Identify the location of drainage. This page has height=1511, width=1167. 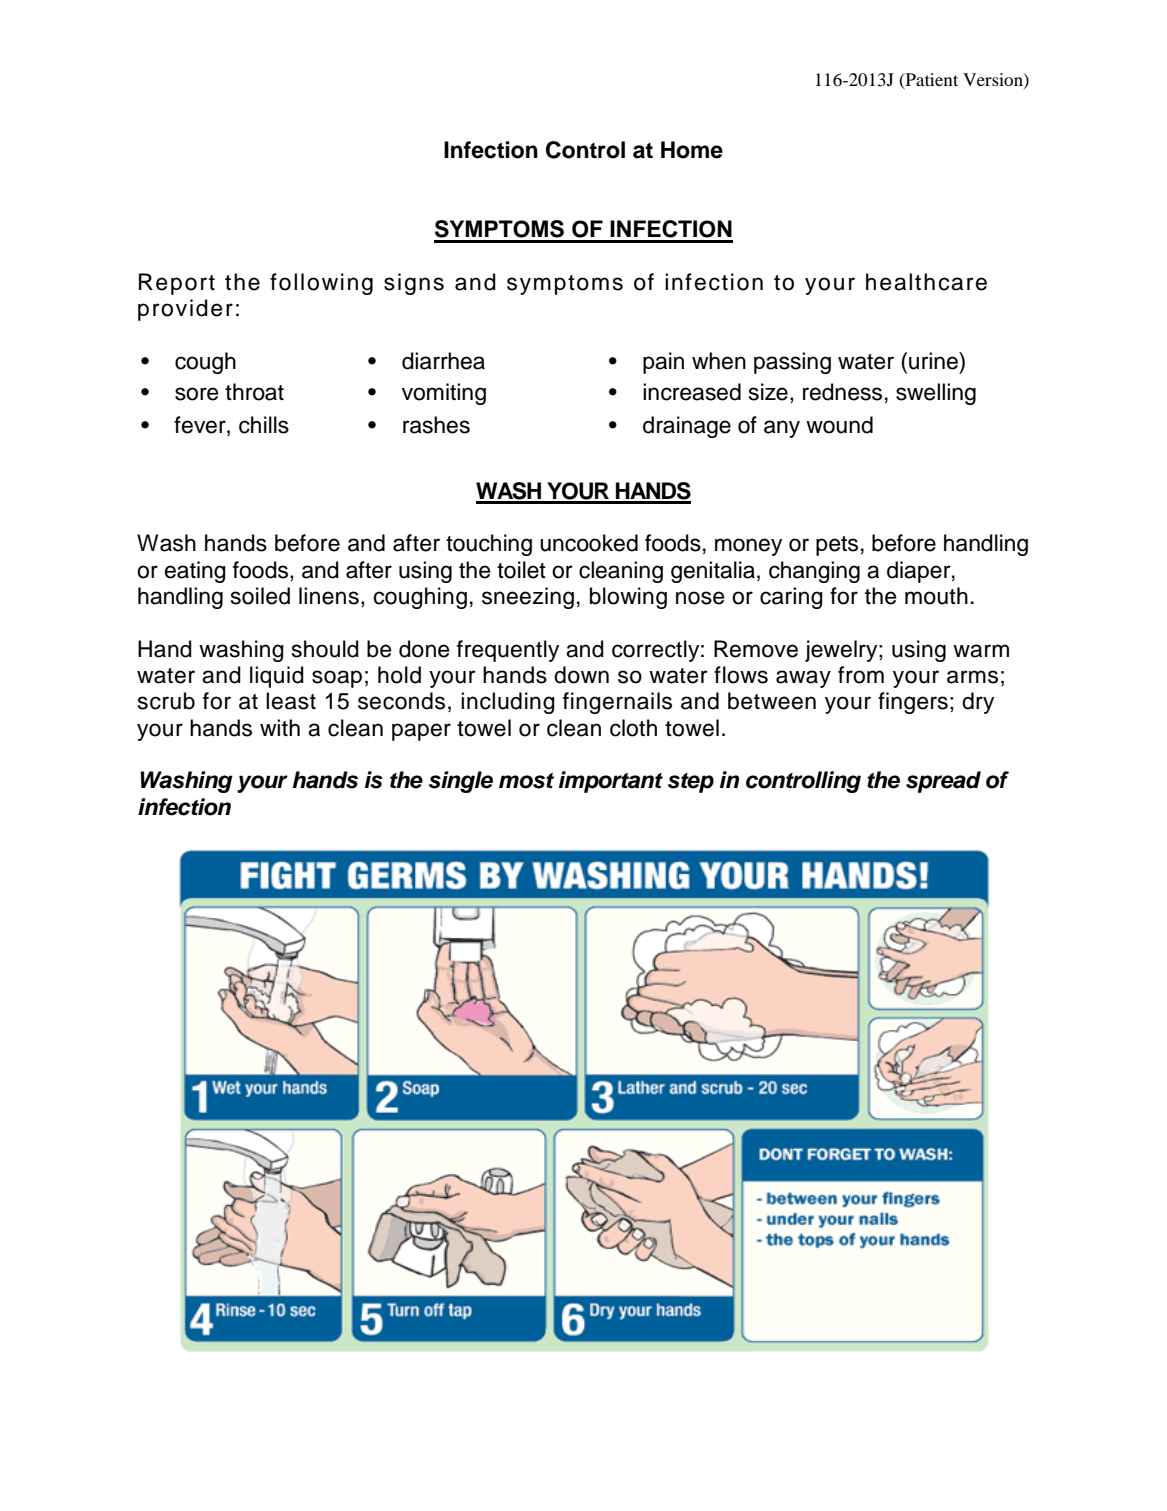
(687, 427).
